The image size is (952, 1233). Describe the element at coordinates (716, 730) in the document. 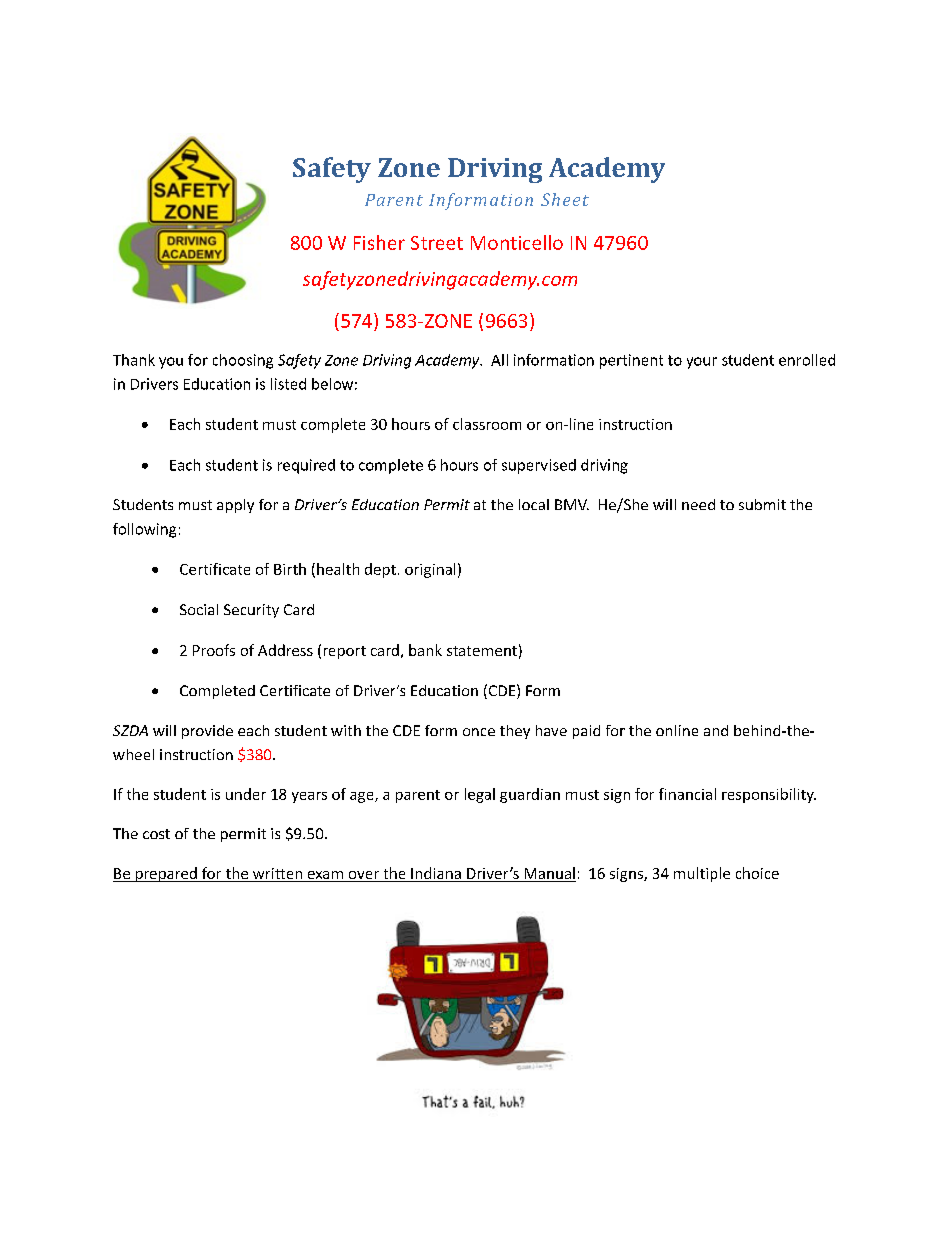

I see `and` at that location.
